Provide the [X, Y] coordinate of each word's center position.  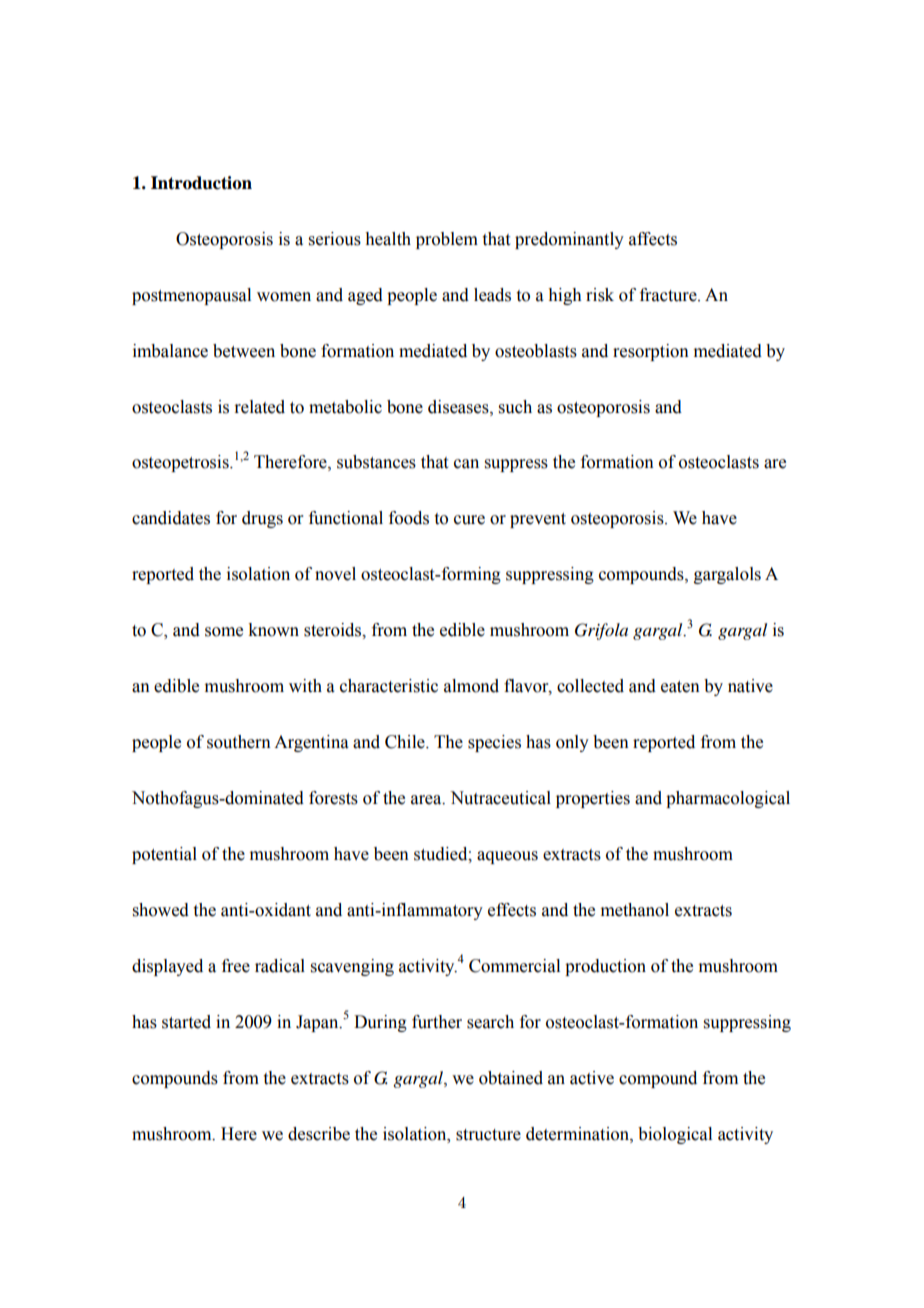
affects [653, 239]
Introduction [201, 183]
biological [675, 1135]
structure [488, 1135]
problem [447, 240]
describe [319, 1134]
